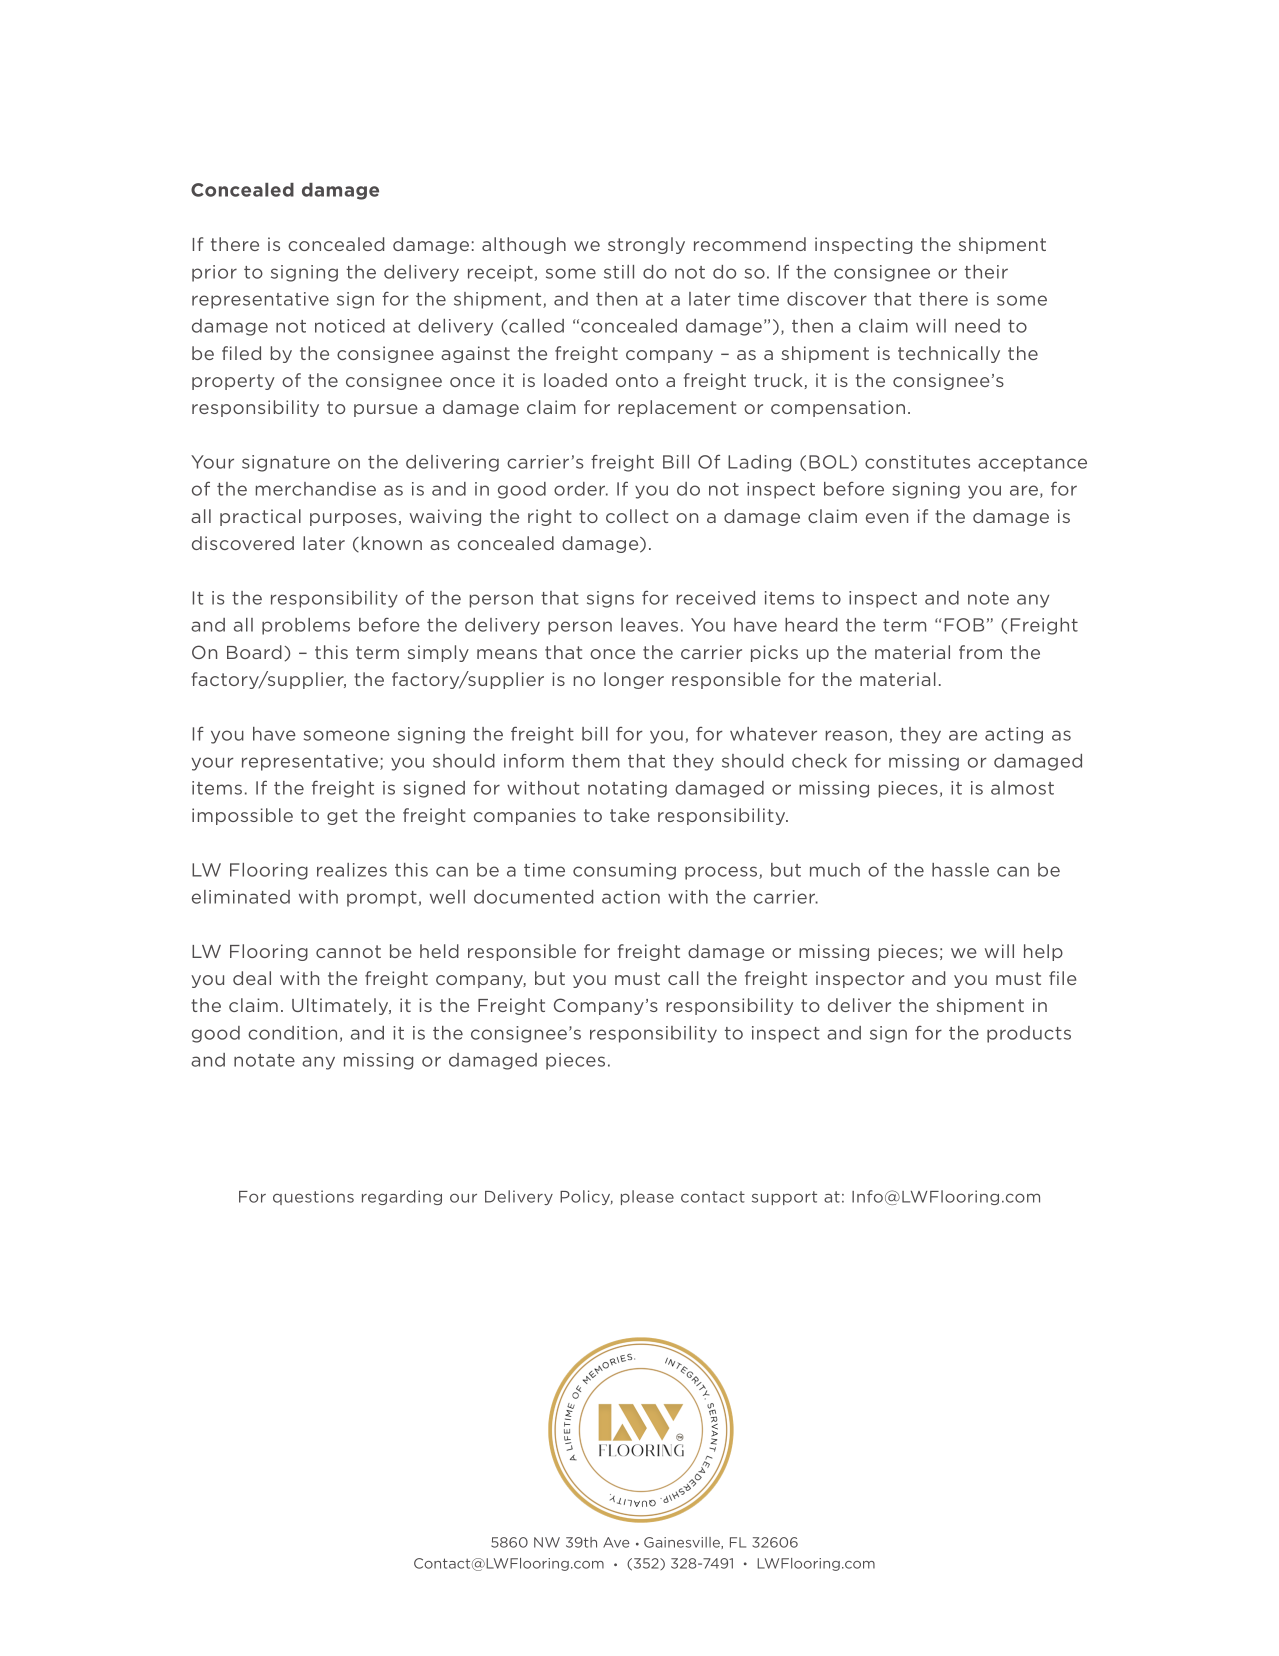 The height and width of the screenshot is (1656, 1279). I want to click on still, so click(619, 272).
